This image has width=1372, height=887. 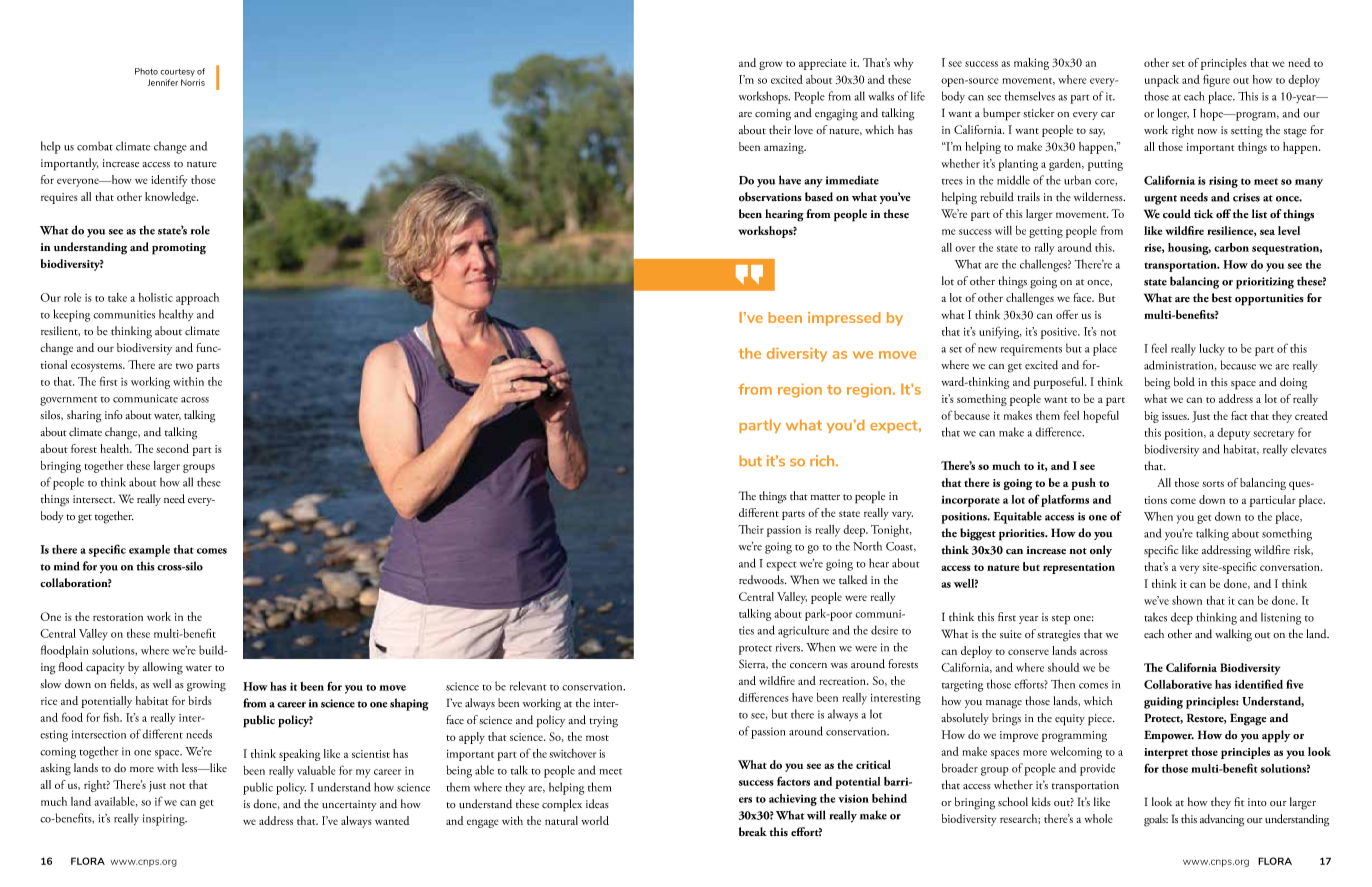 What do you see at coordinates (118, 617) in the image?
I see `restoration` at bounding box center [118, 617].
